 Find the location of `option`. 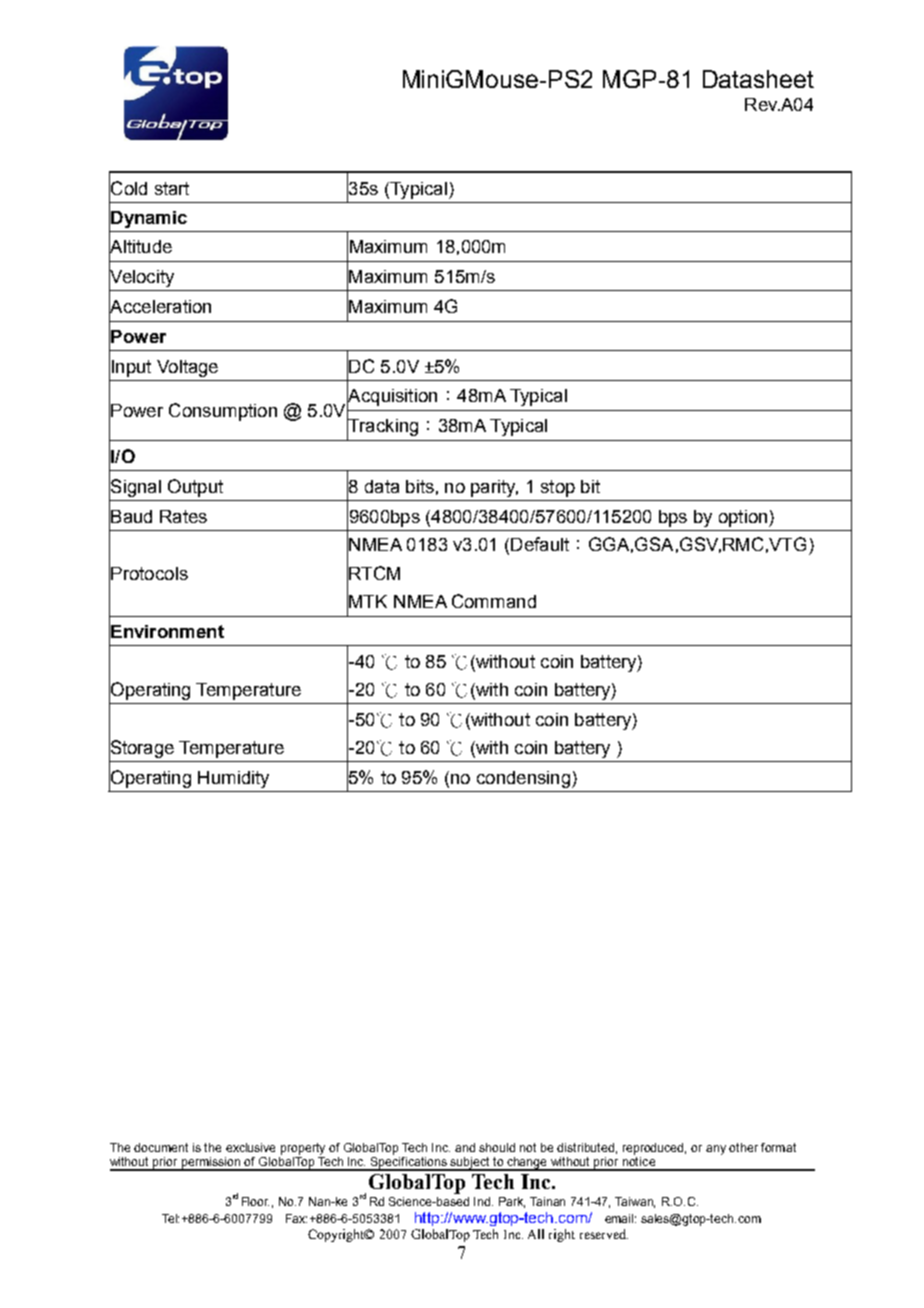

option is located at coordinates (743, 518).
